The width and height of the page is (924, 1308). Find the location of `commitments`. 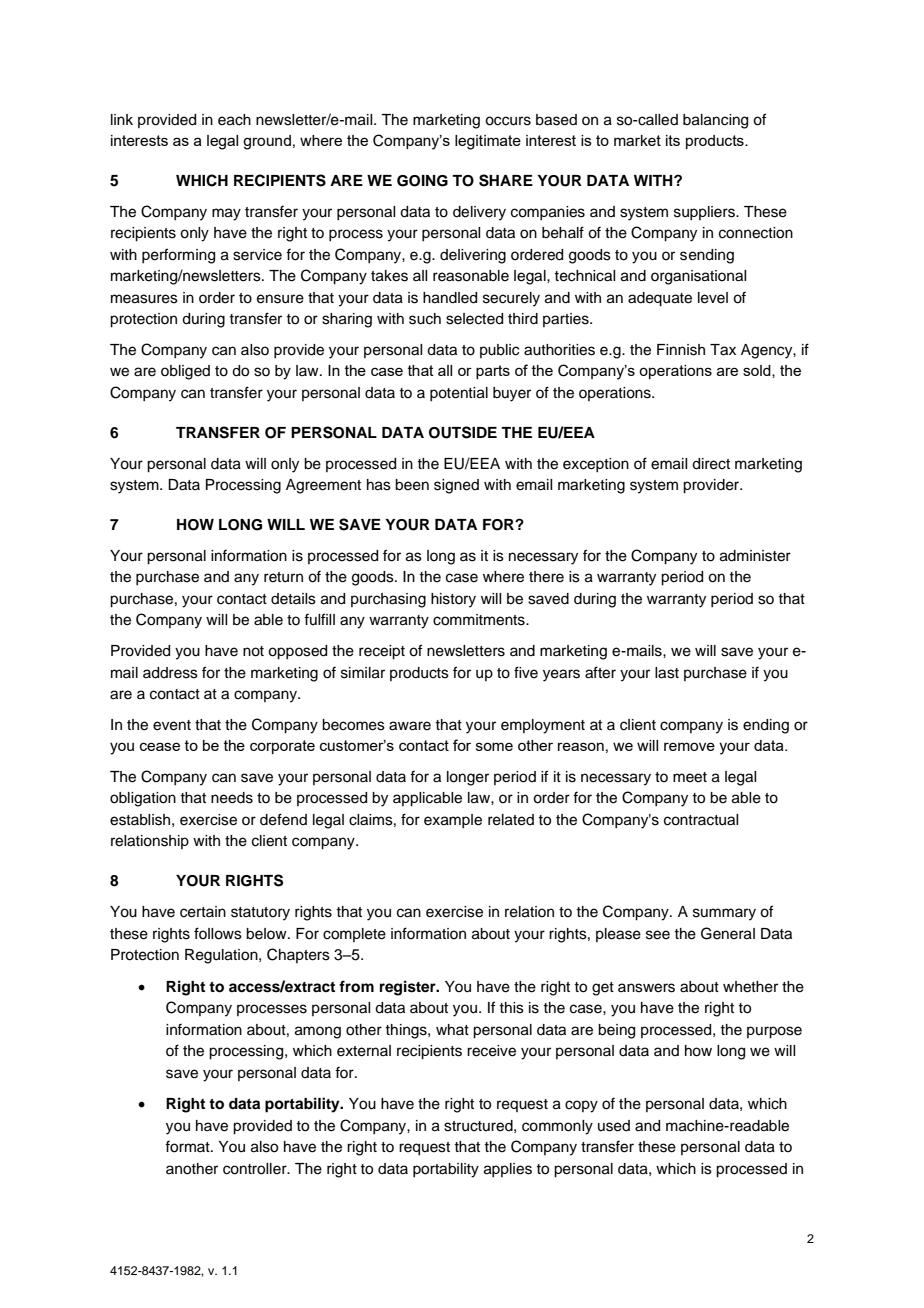

commitments is located at coordinates (480, 620).
